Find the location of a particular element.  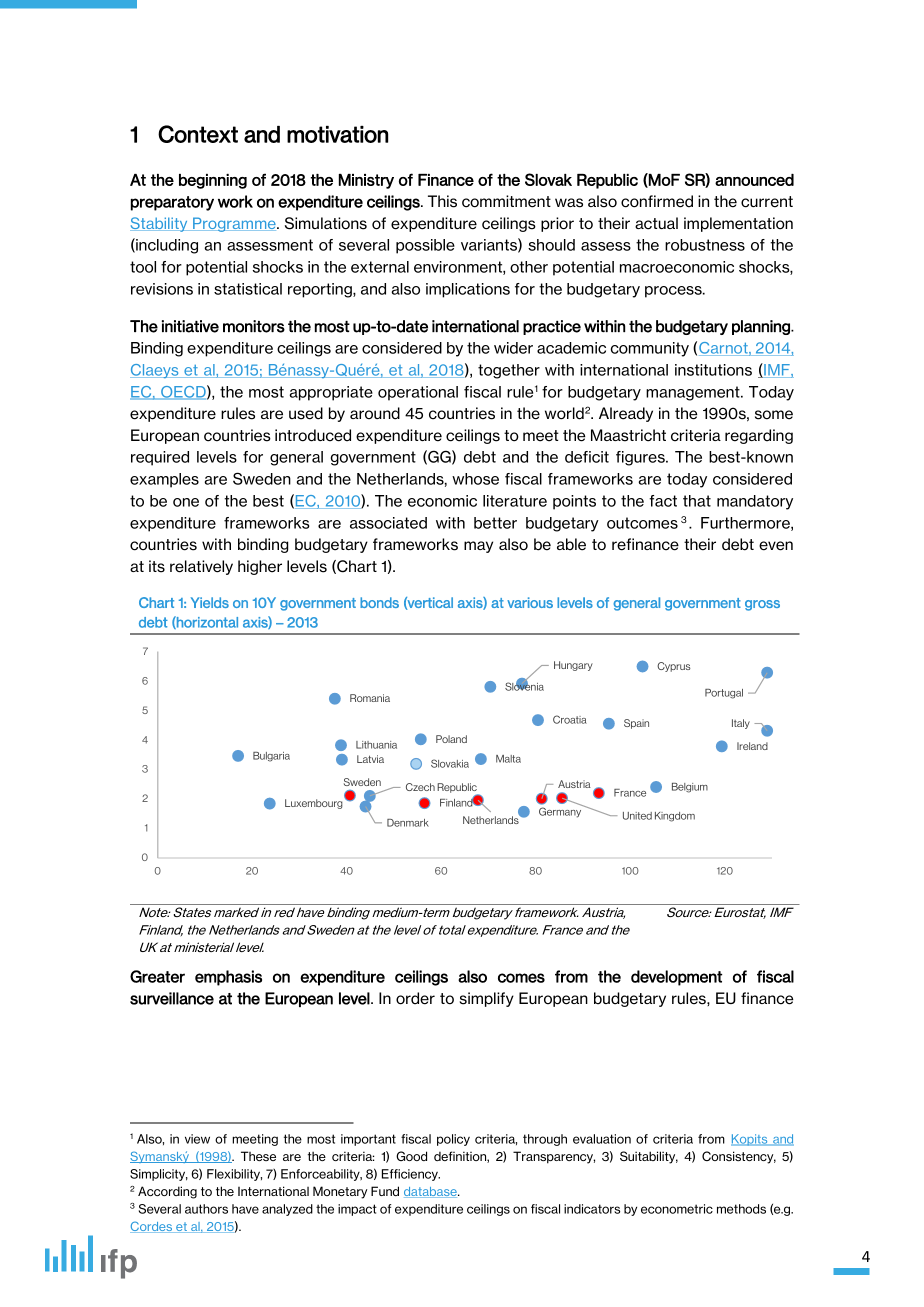

Cyprus is located at coordinates (674, 667).
